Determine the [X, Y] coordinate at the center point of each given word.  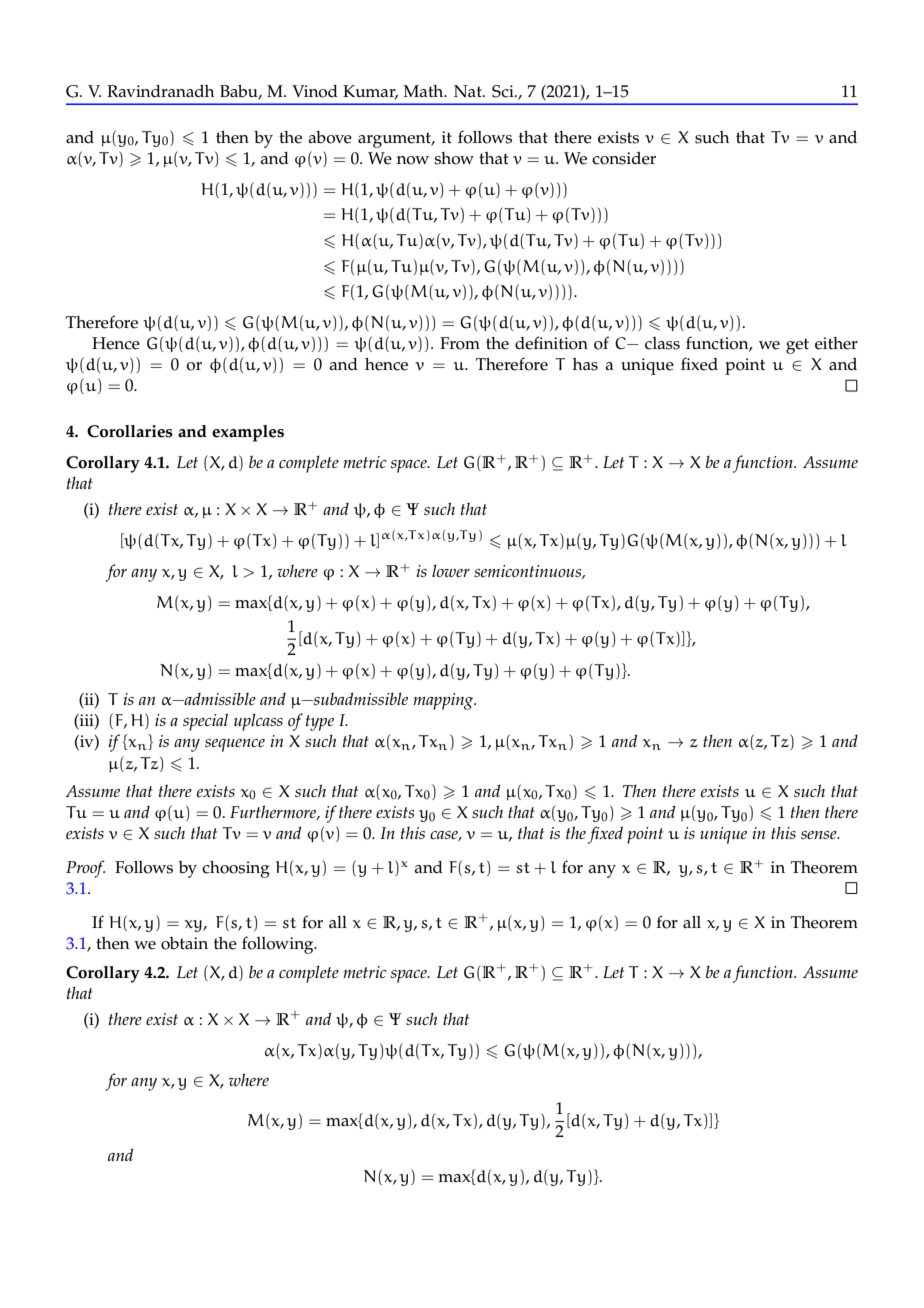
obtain [184, 943]
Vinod [315, 91]
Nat [469, 91]
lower [451, 570]
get [797, 346]
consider [624, 158]
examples [248, 433]
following [279, 945]
